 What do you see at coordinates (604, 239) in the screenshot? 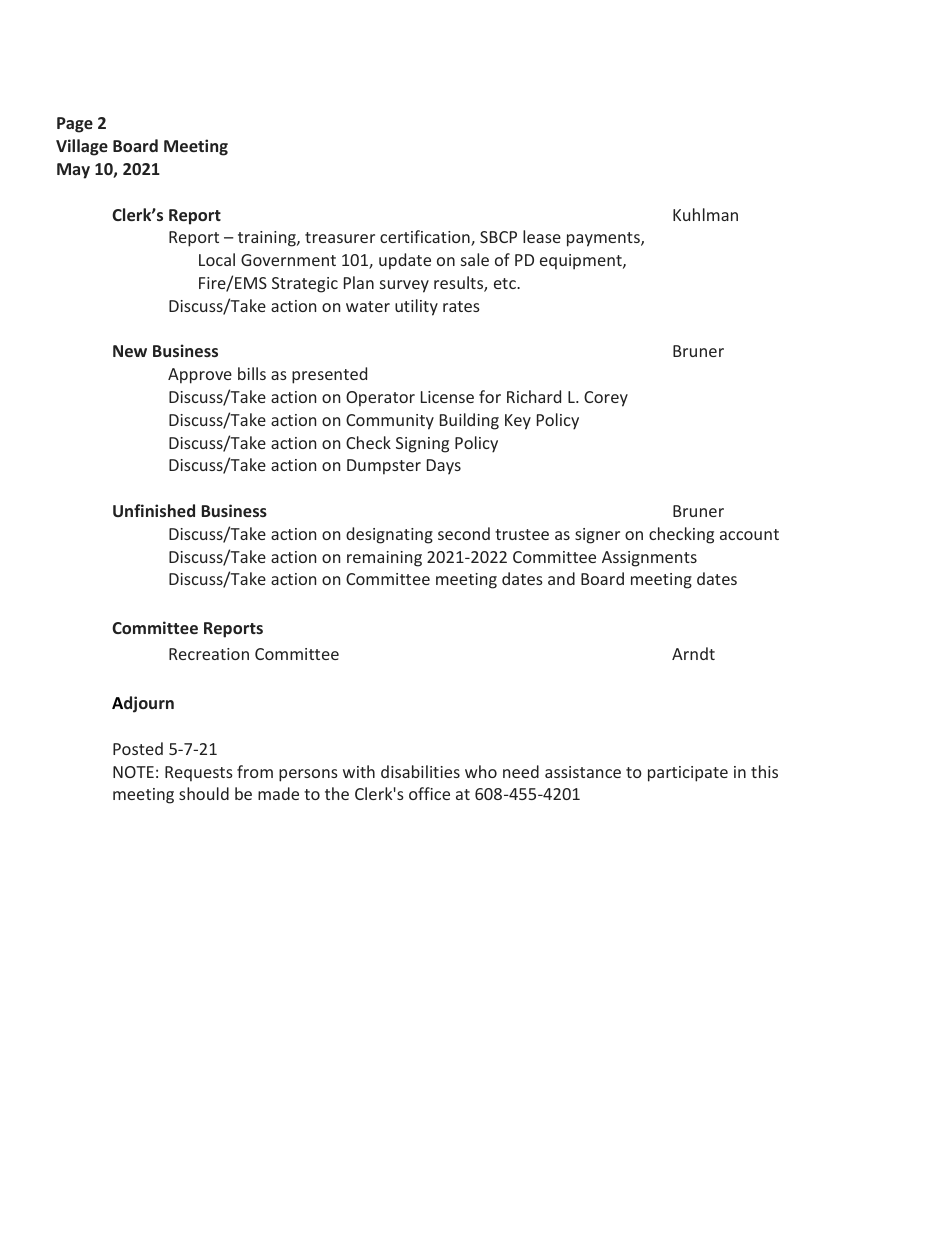
I see `payments` at bounding box center [604, 239].
